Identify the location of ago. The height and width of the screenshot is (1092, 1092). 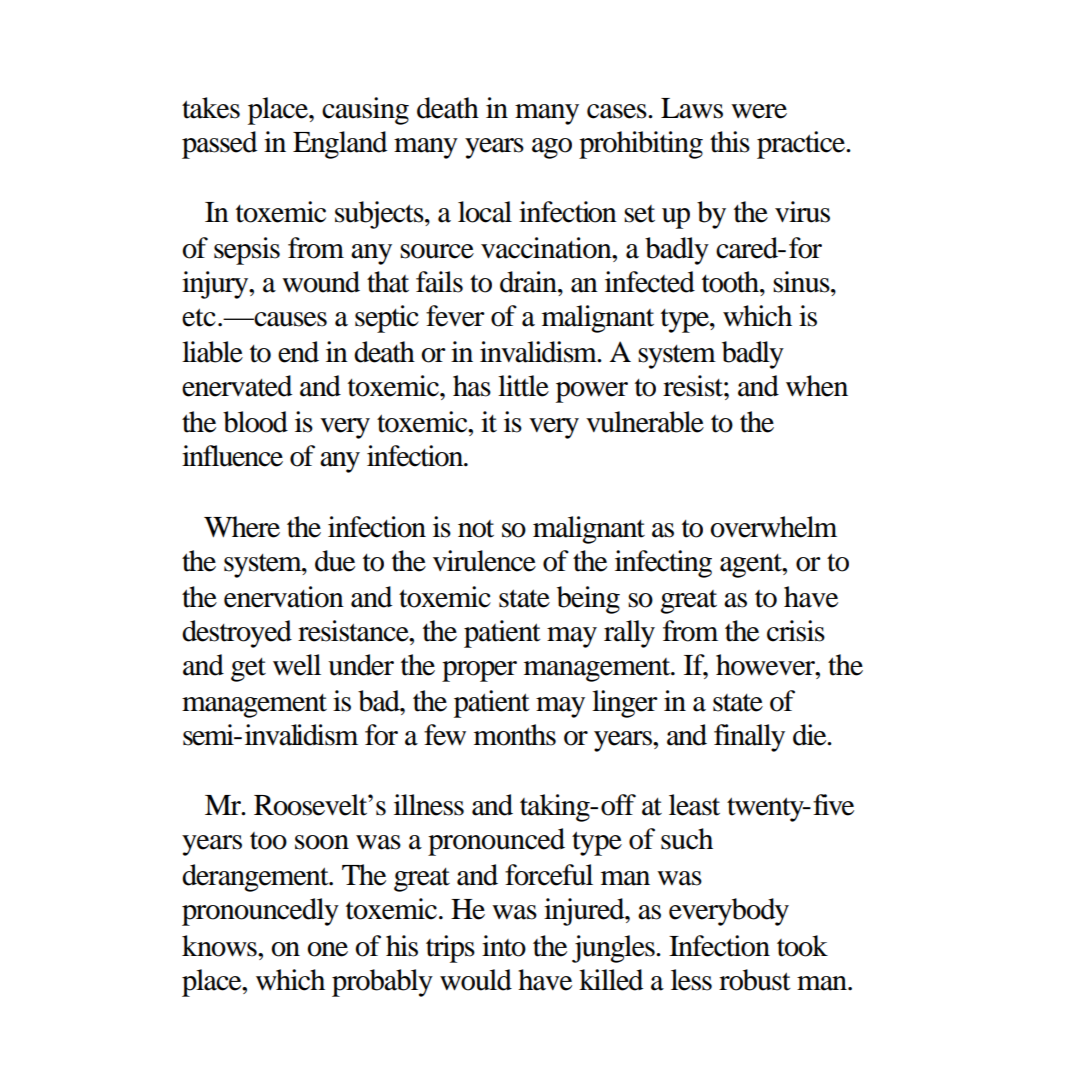
(552, 148).
